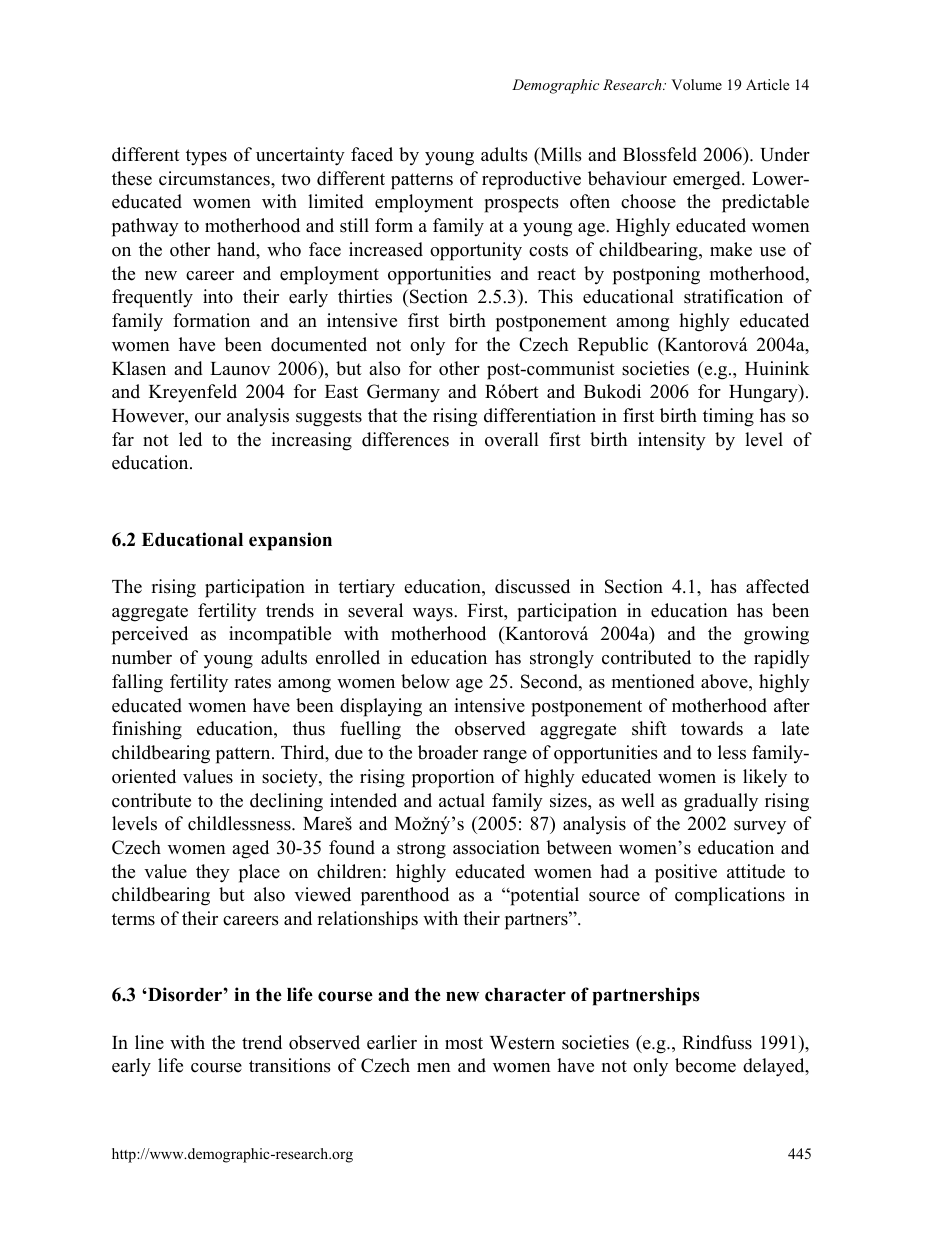 This image has width=952, height=1233. I want to click on become, so click(705, 1065).
